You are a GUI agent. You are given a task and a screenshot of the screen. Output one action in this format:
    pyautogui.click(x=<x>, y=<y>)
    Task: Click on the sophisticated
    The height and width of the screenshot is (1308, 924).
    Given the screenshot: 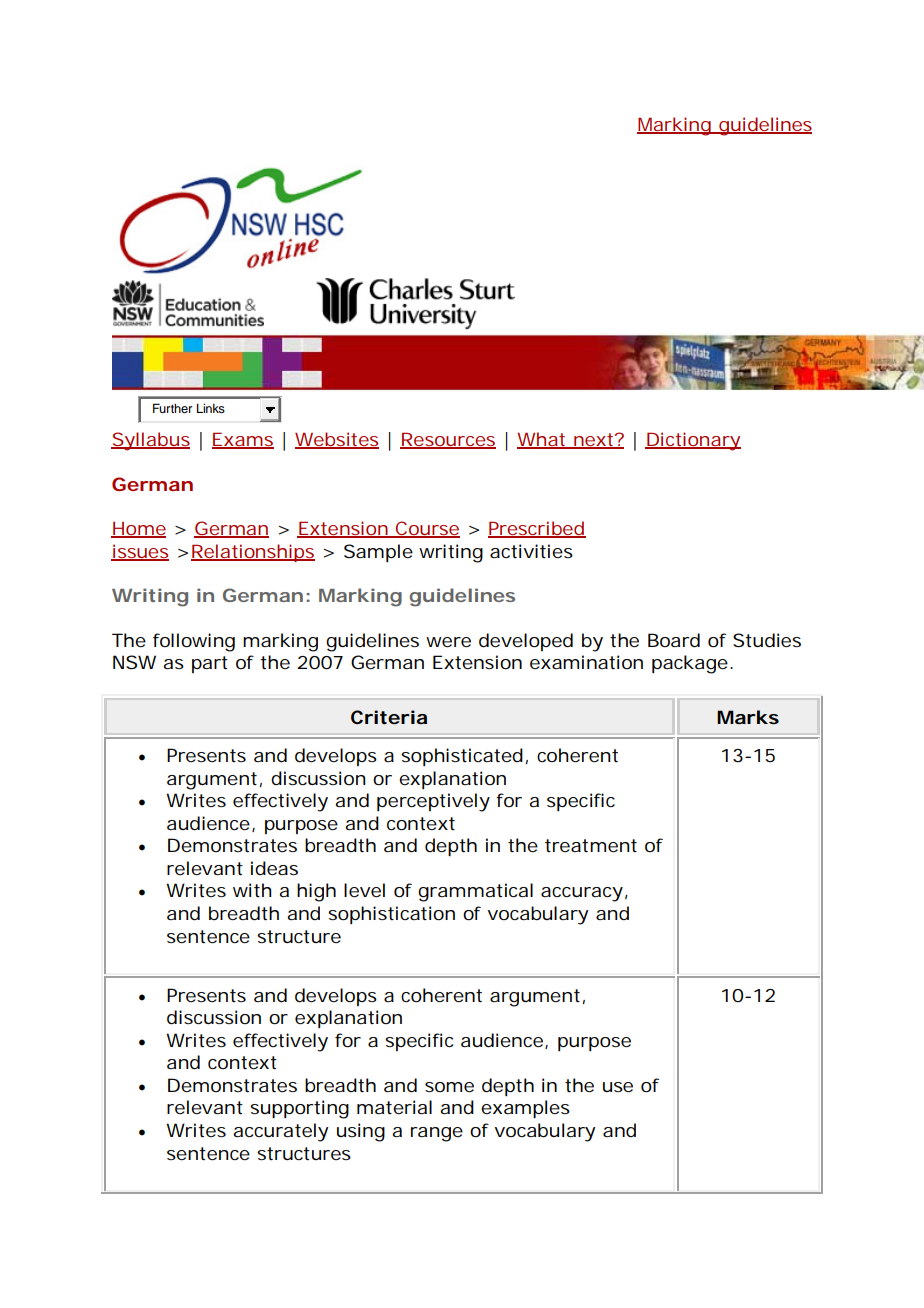 What is the action you would take?
    pyautogui.click(x=462, y=757)
